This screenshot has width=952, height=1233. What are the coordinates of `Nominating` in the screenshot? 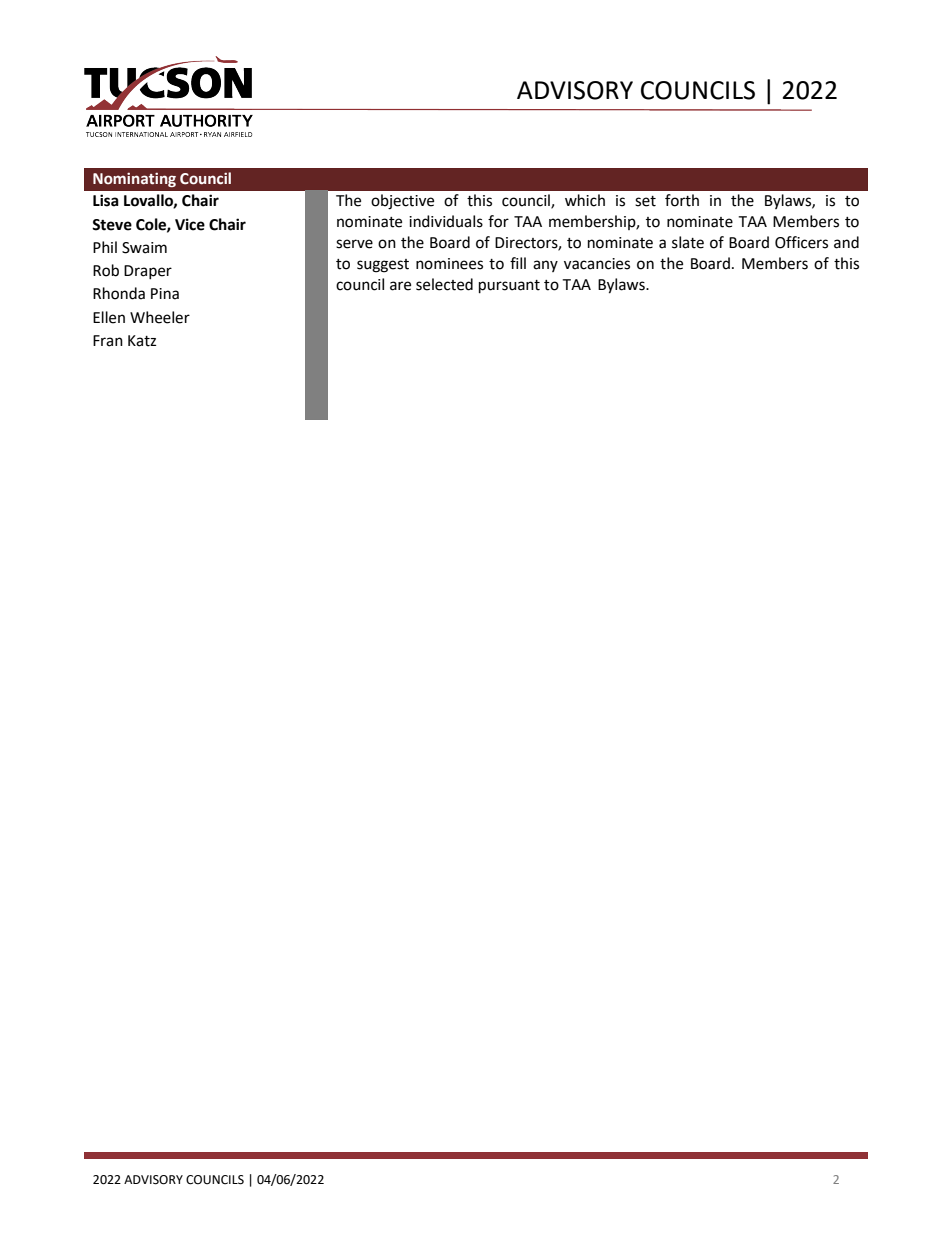 It's located at (134, 179).
